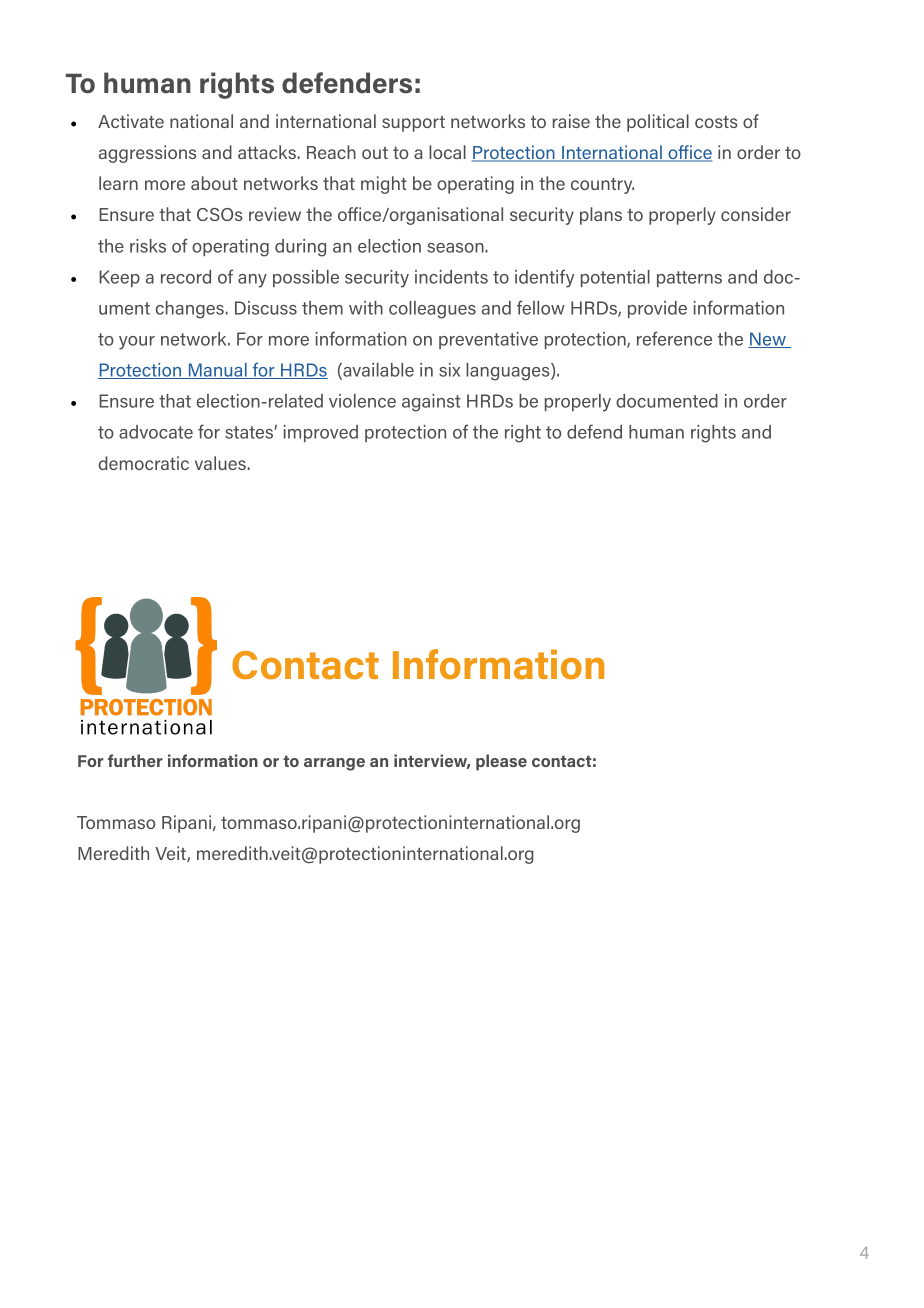  I want to click on reference, so click(674, 338).
